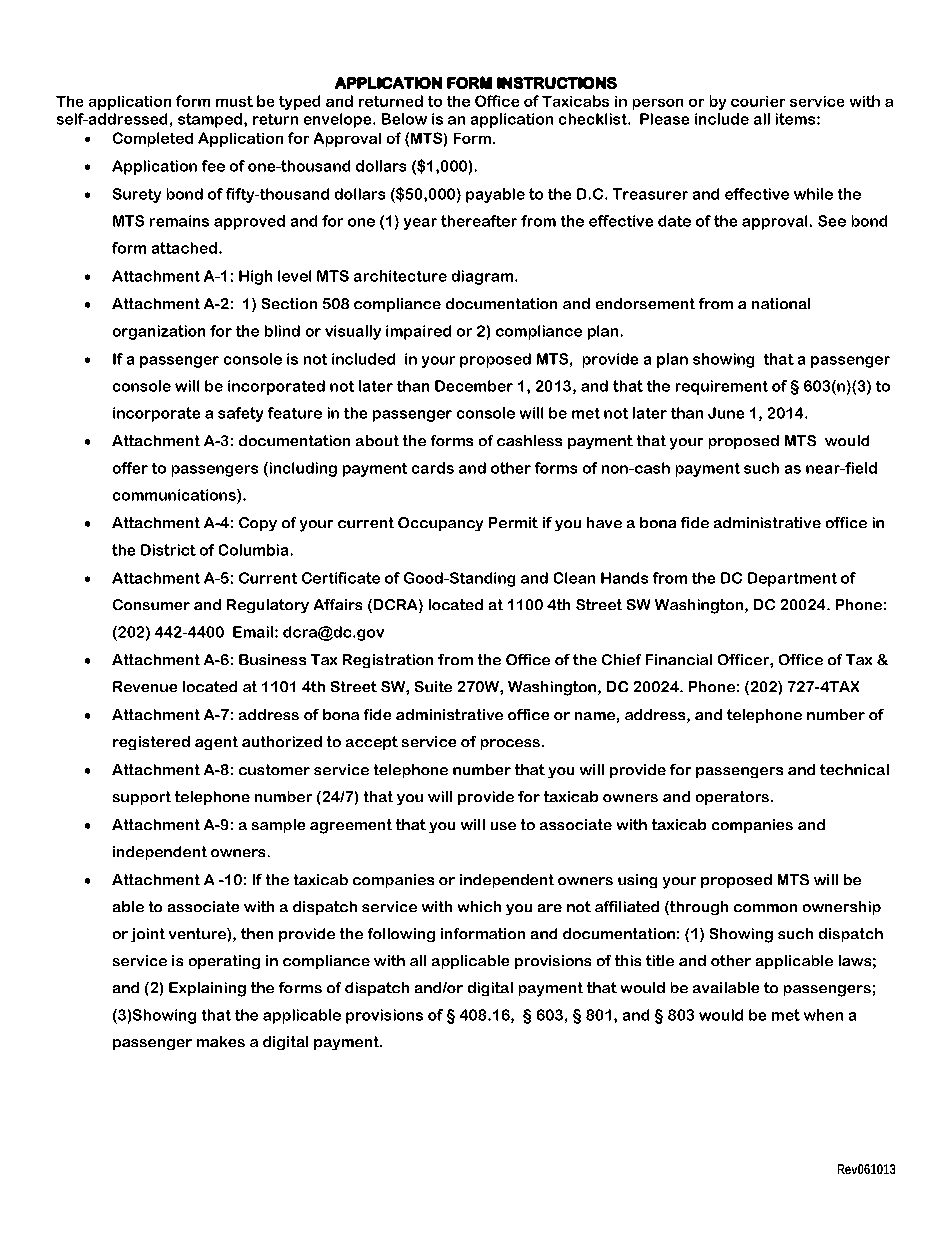  What do you see at coordinates (207, 989) in the document?
I see `Explaining` at bounding box center [207, 989].
